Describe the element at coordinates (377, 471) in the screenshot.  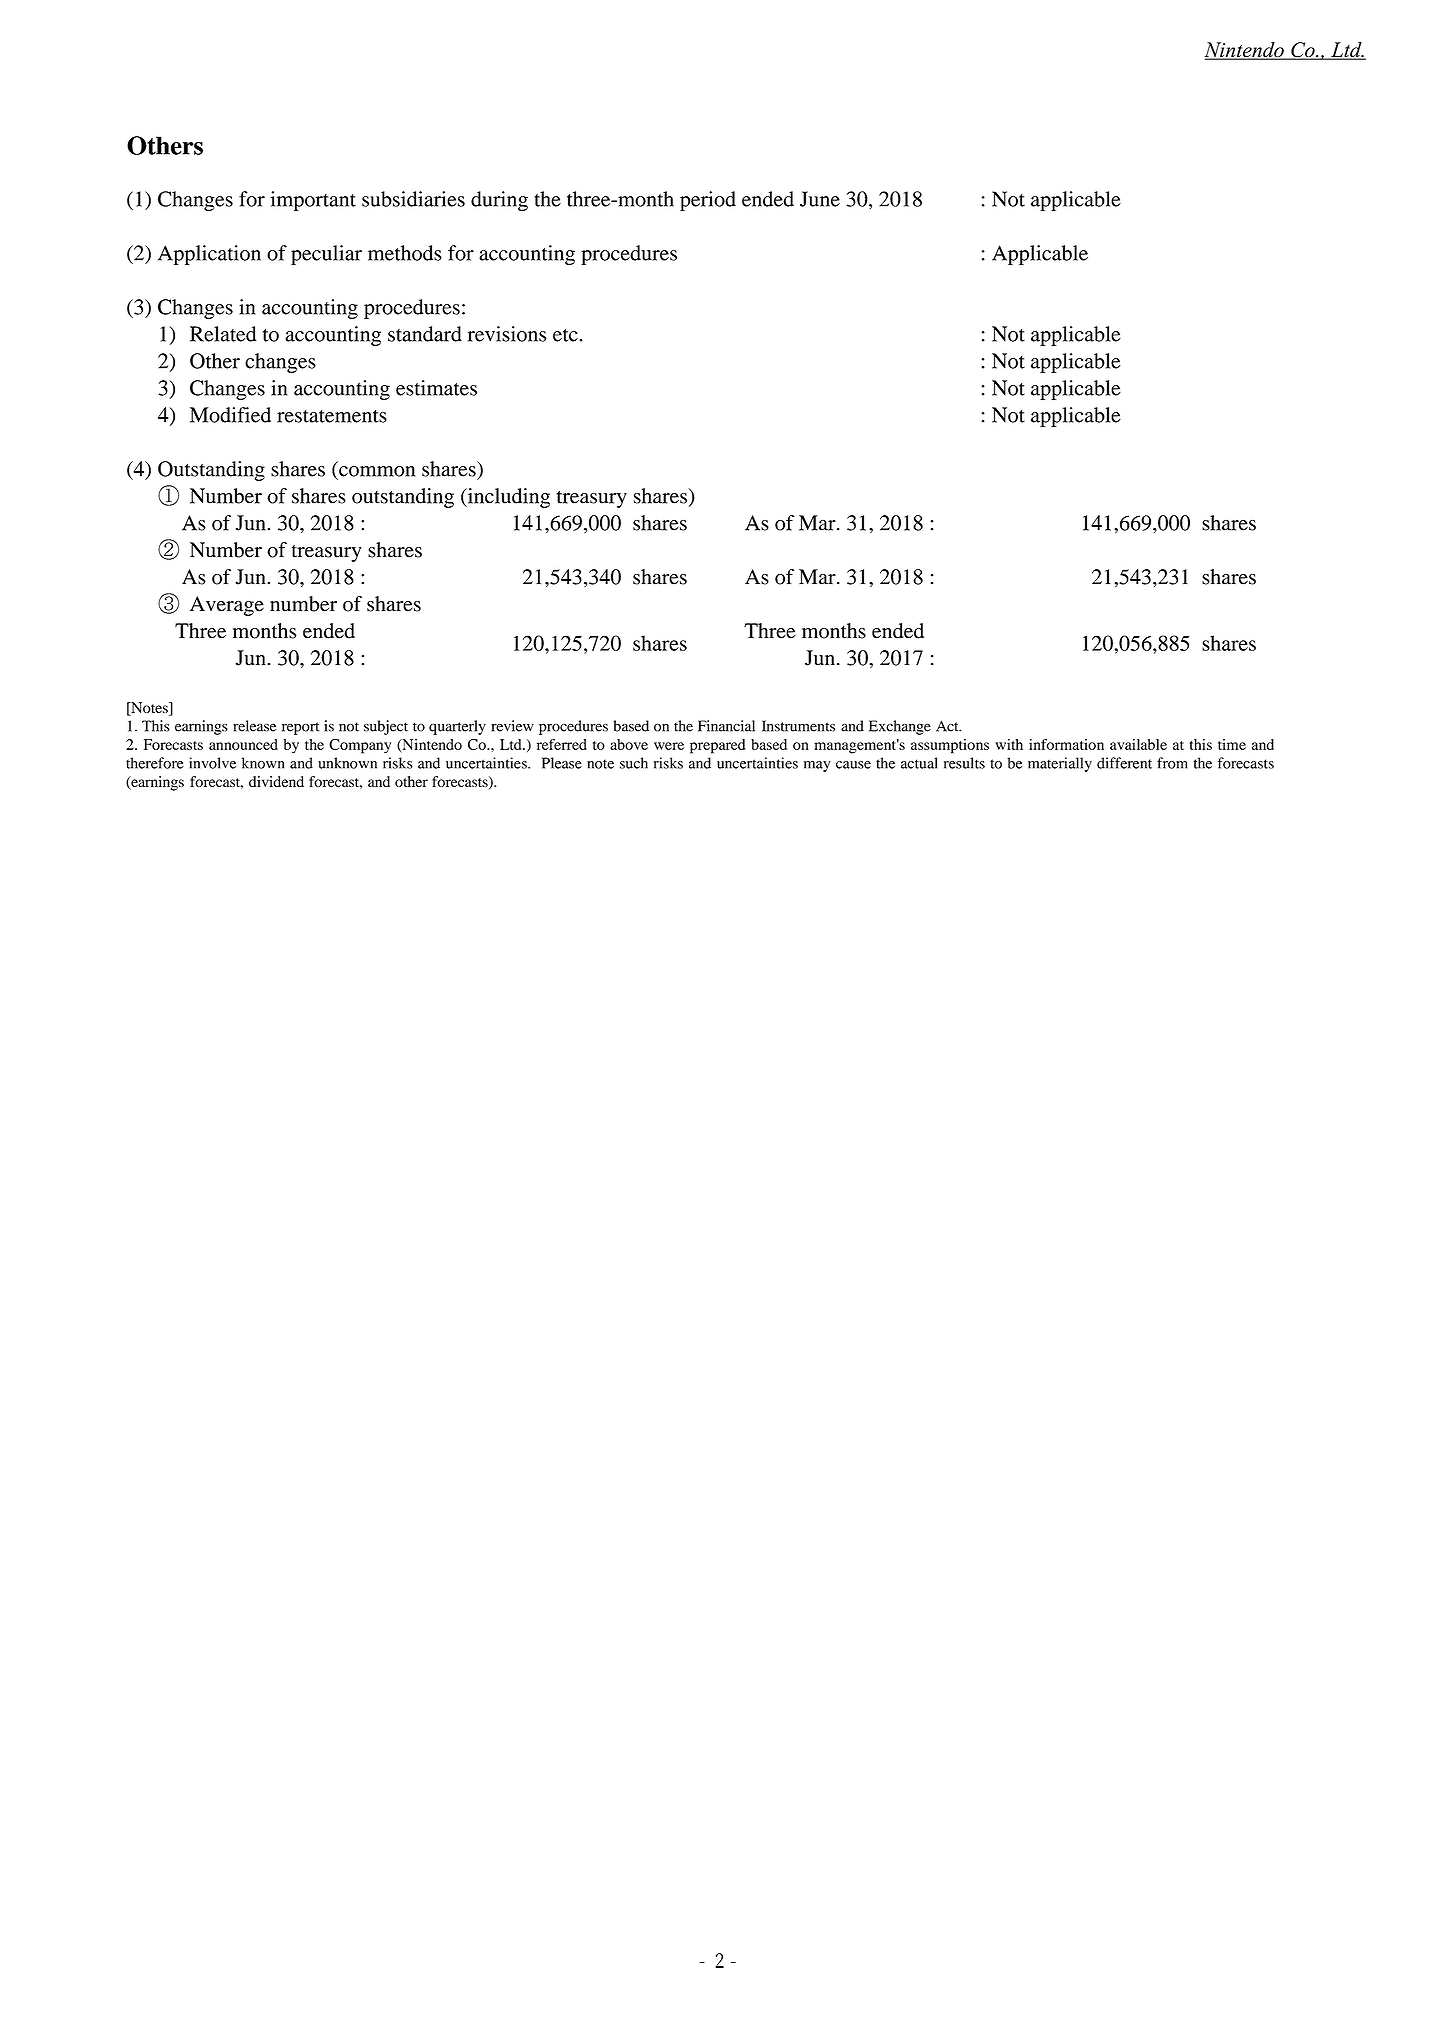
I see `common` at that location.
